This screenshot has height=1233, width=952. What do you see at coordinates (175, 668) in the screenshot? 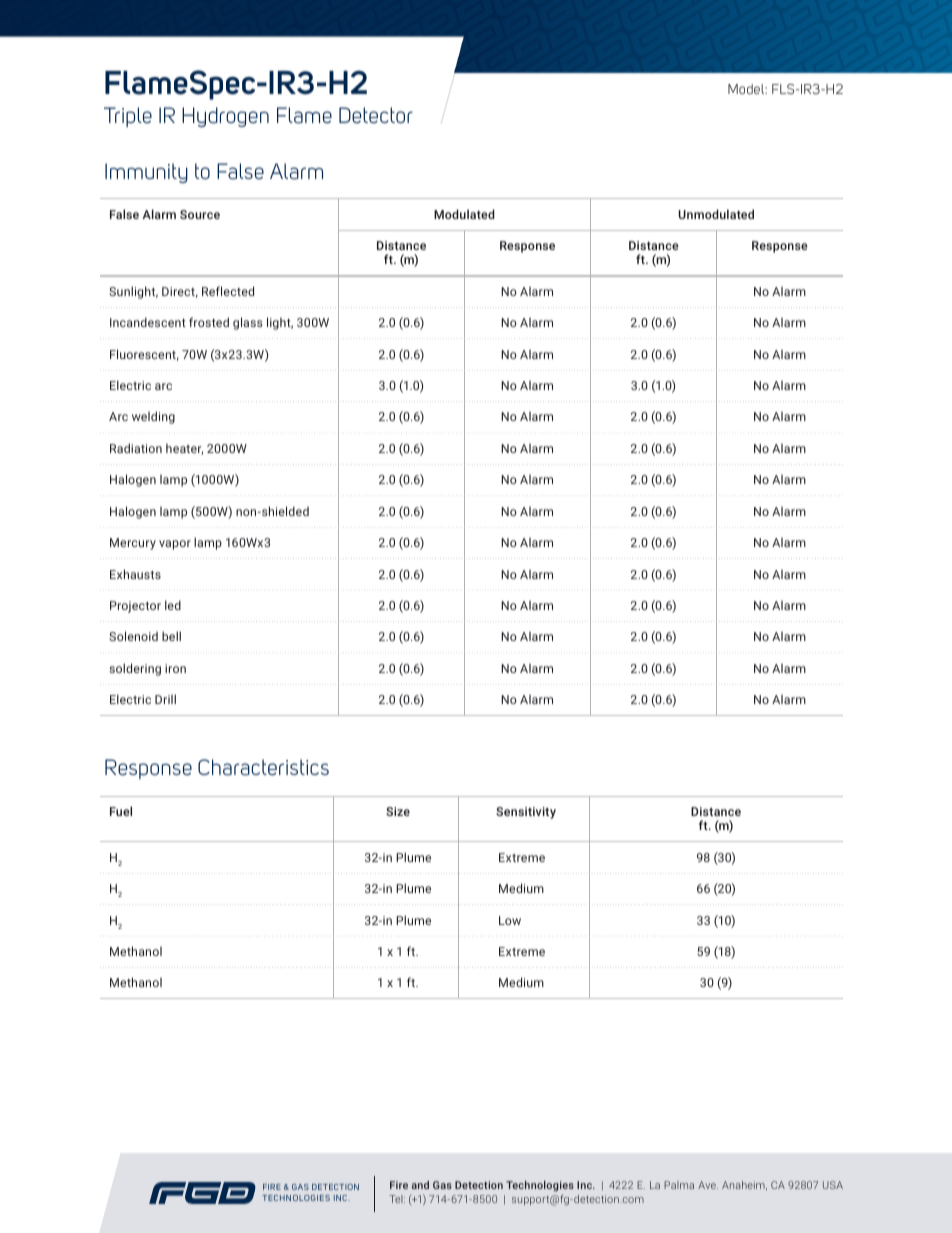
I see `iron` at bounding box center [175, 668].
